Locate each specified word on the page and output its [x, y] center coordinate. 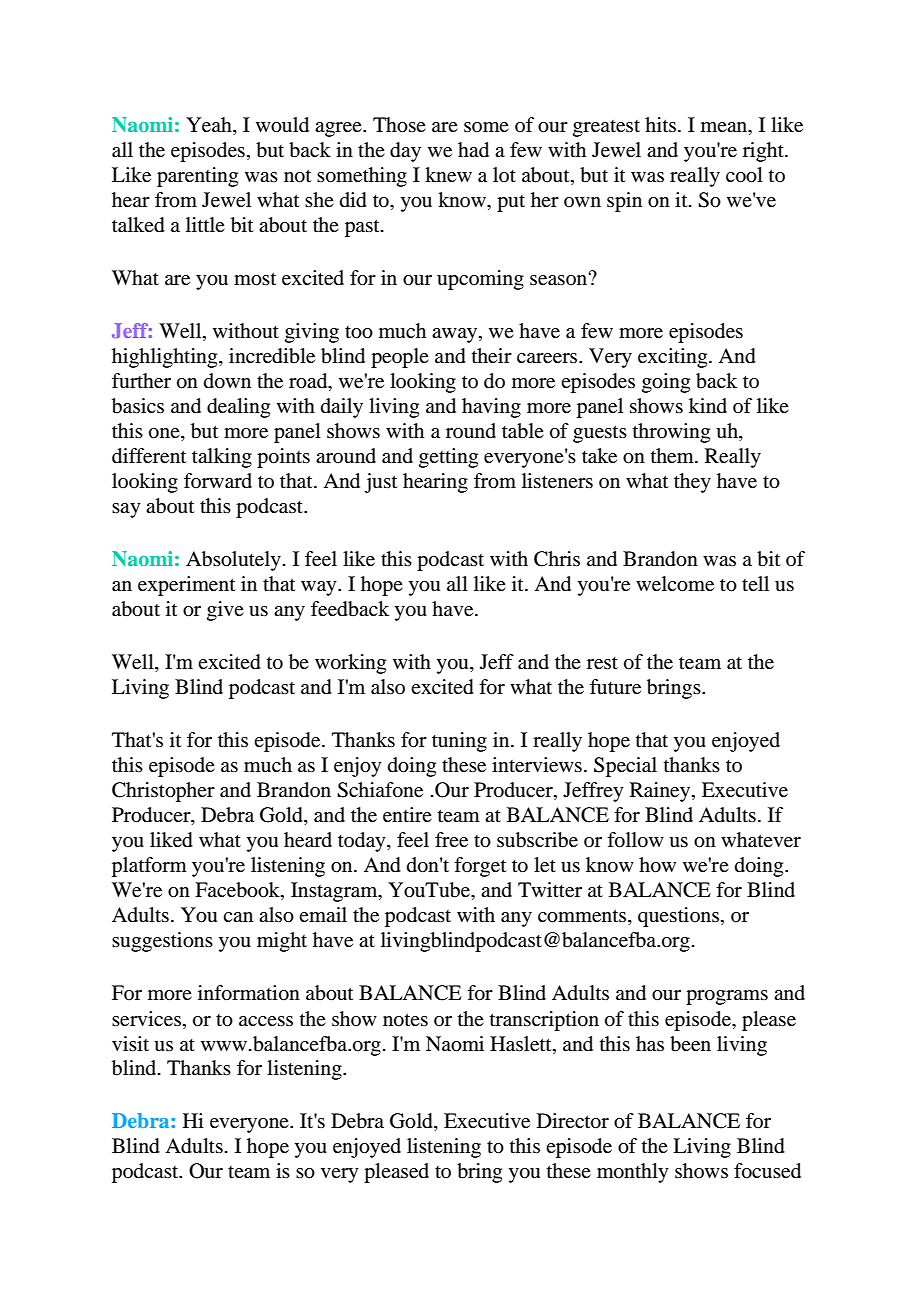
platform [149, 867]
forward [218, 481]
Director [573, 1121]
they [692, 483]
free [451, 840]
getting [448, 458]
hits [660, 124]
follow [635, 840]
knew [448, 175]
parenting [197, 177]
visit [130, 1043]
